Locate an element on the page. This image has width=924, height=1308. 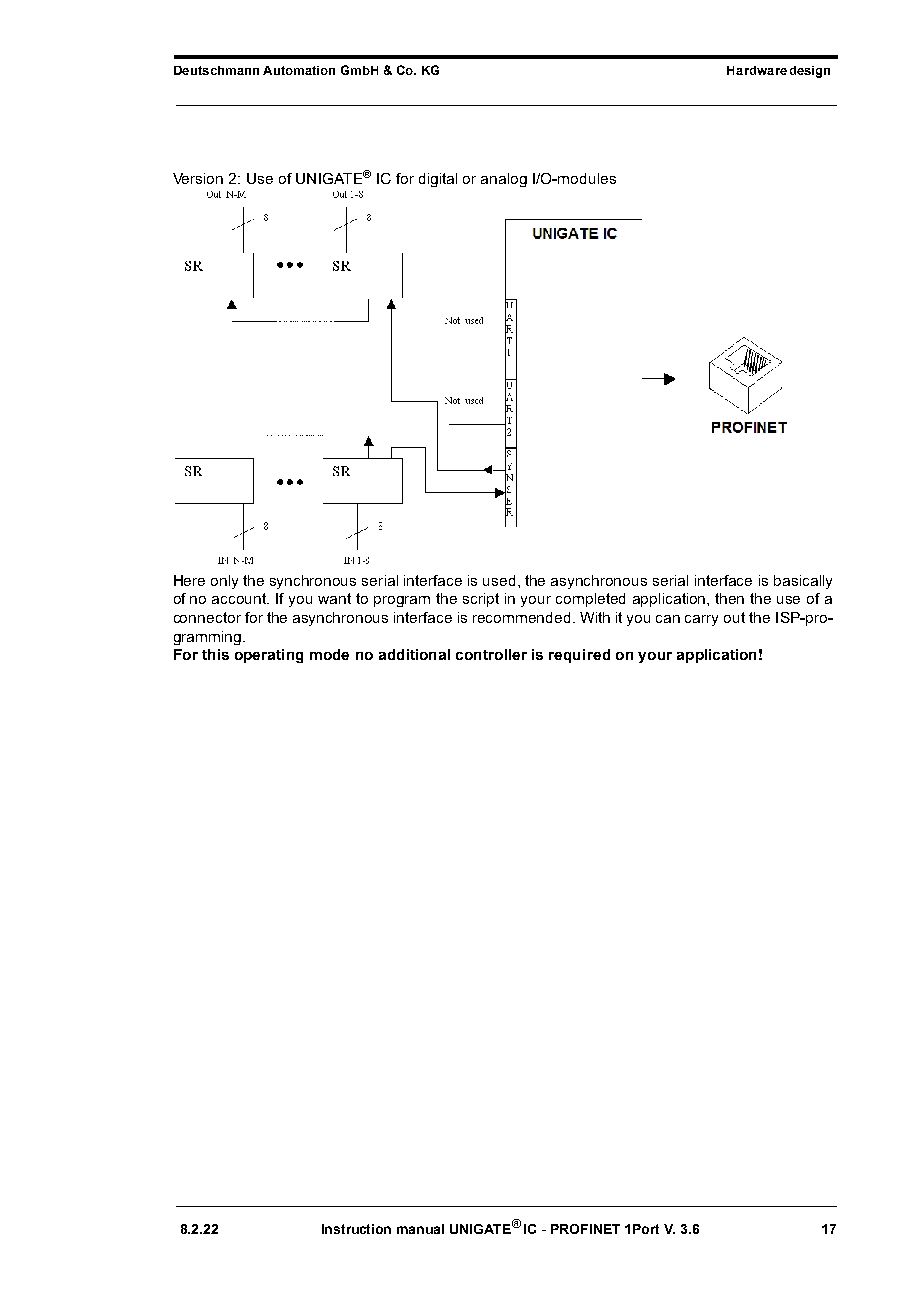
analog is located at coordinates (504, 180).
